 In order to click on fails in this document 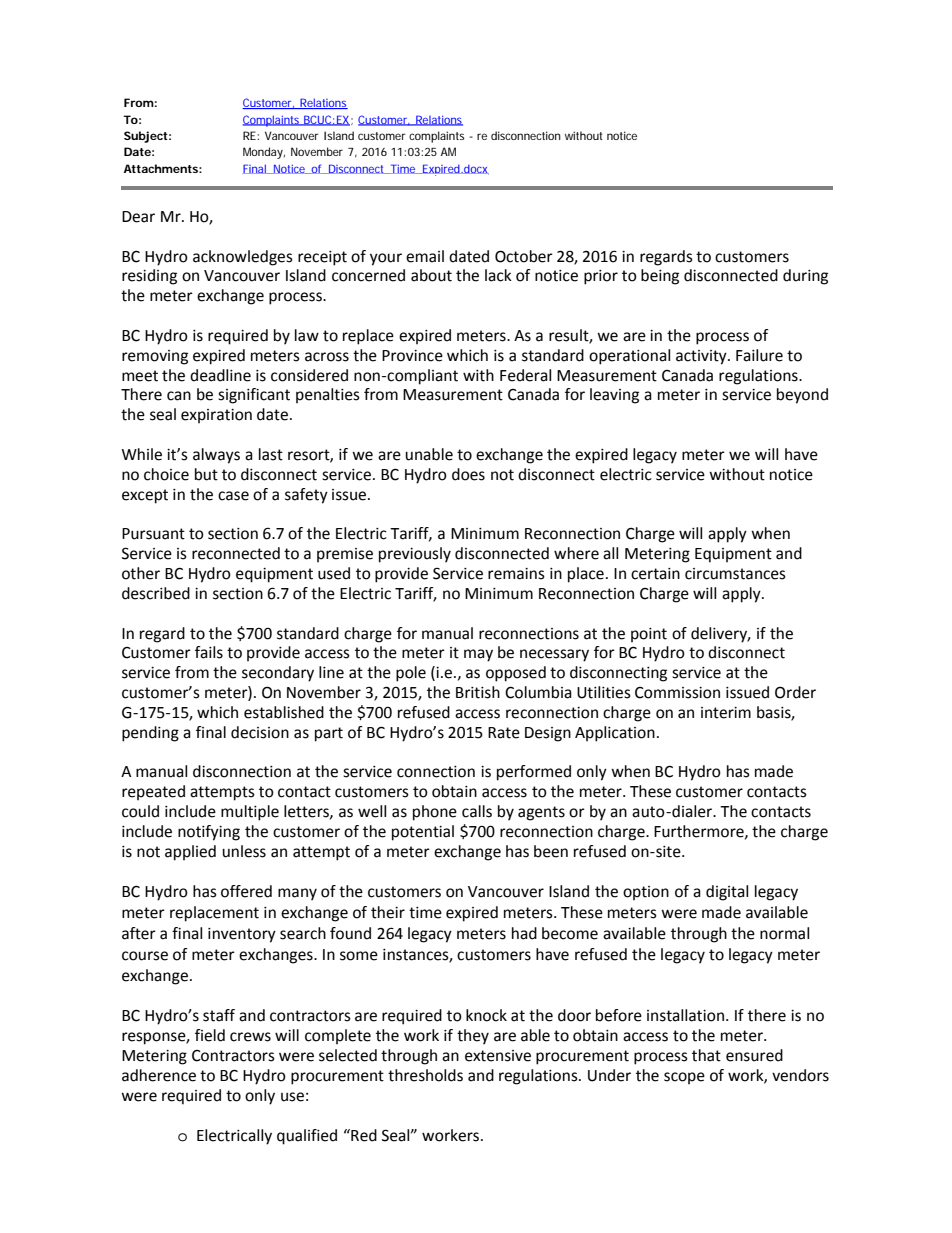, I will do `click(209, 652)`.
